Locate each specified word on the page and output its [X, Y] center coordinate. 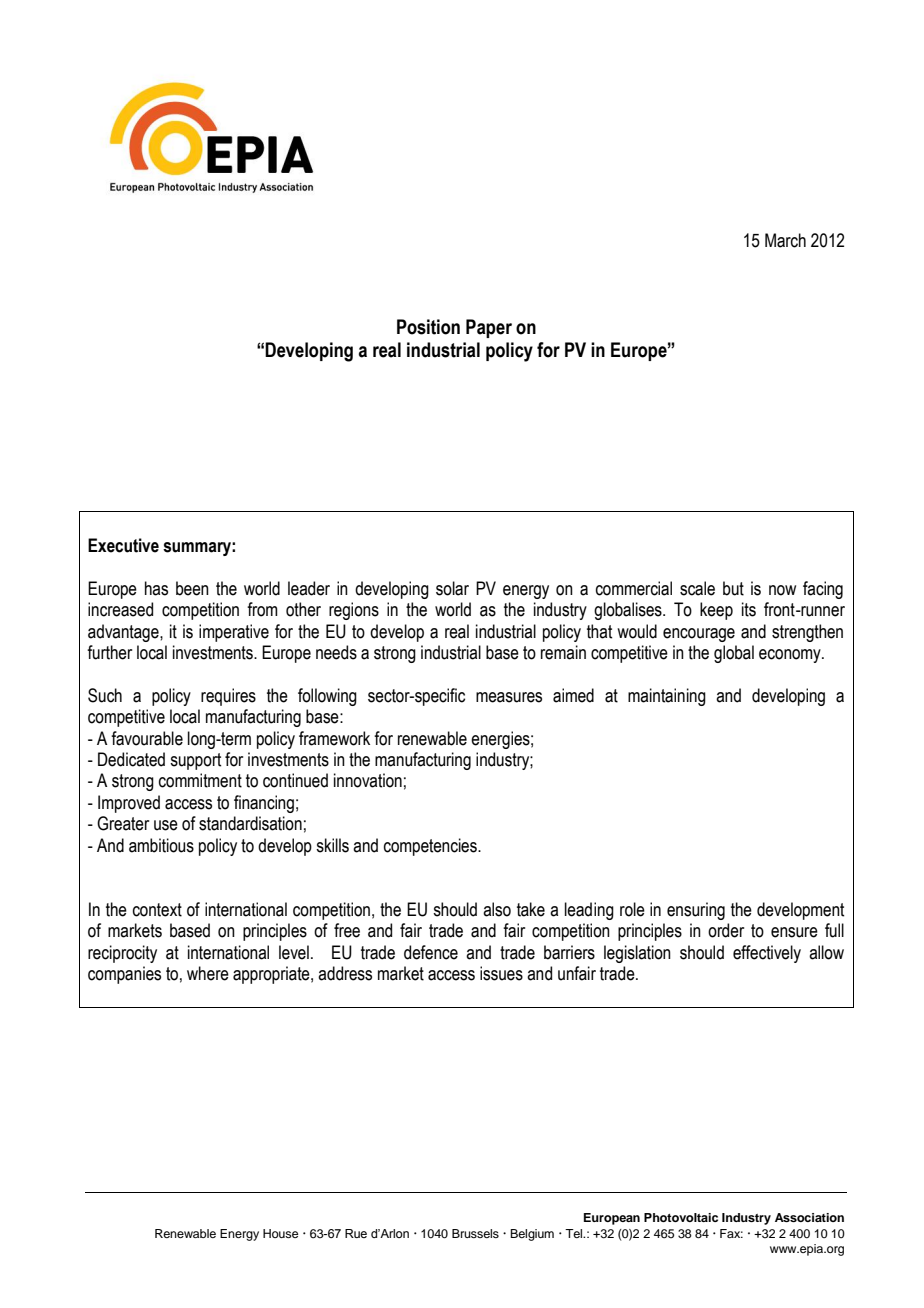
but [733, 588]
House [280, 1233]
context [157, 910]
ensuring [696, 911]
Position [428, 327]
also [497, 909]
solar [452, 588]
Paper [489, 328]
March [785, 240]
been [192, 588]
